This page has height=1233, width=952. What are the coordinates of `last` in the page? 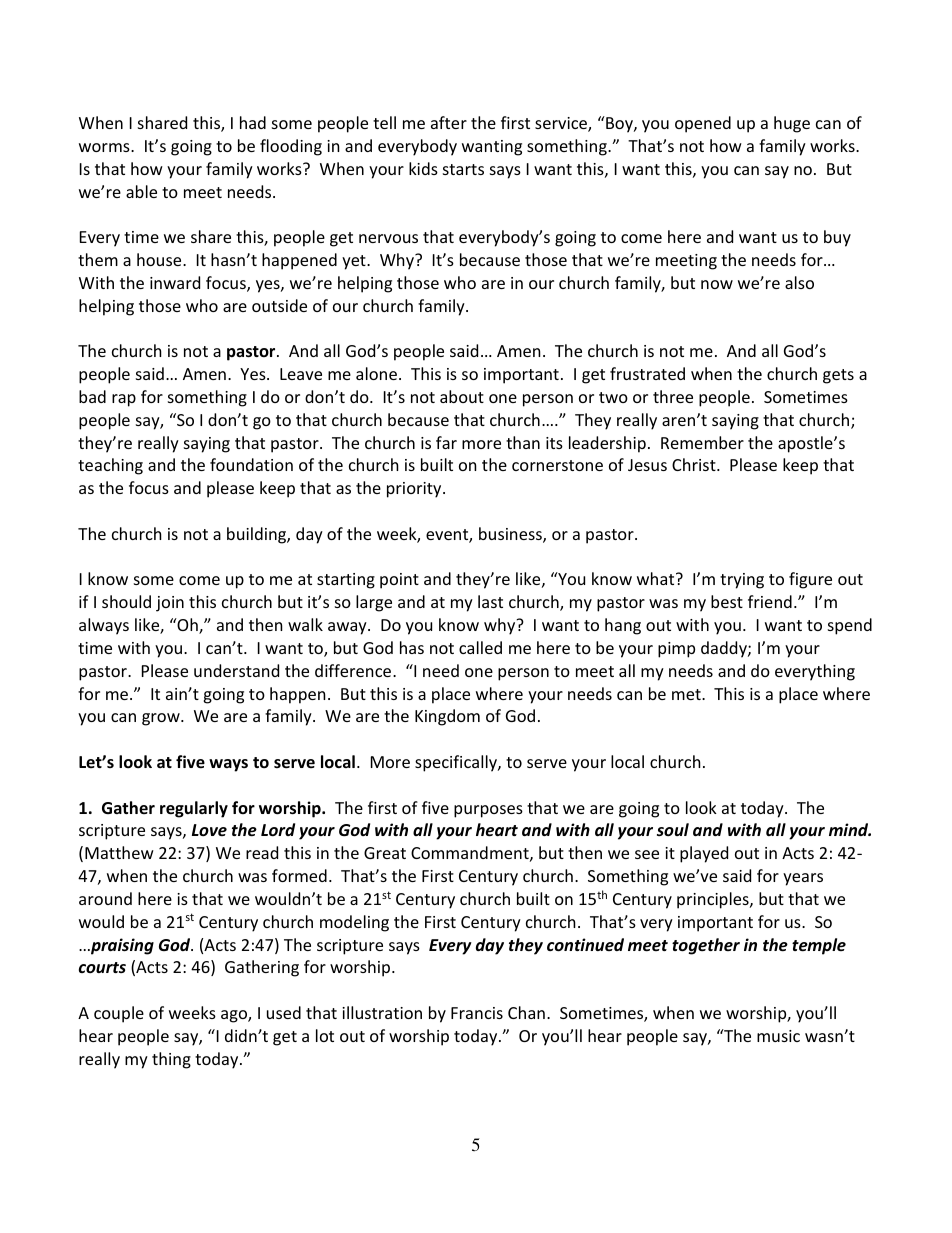 It's located at (490, 601).
